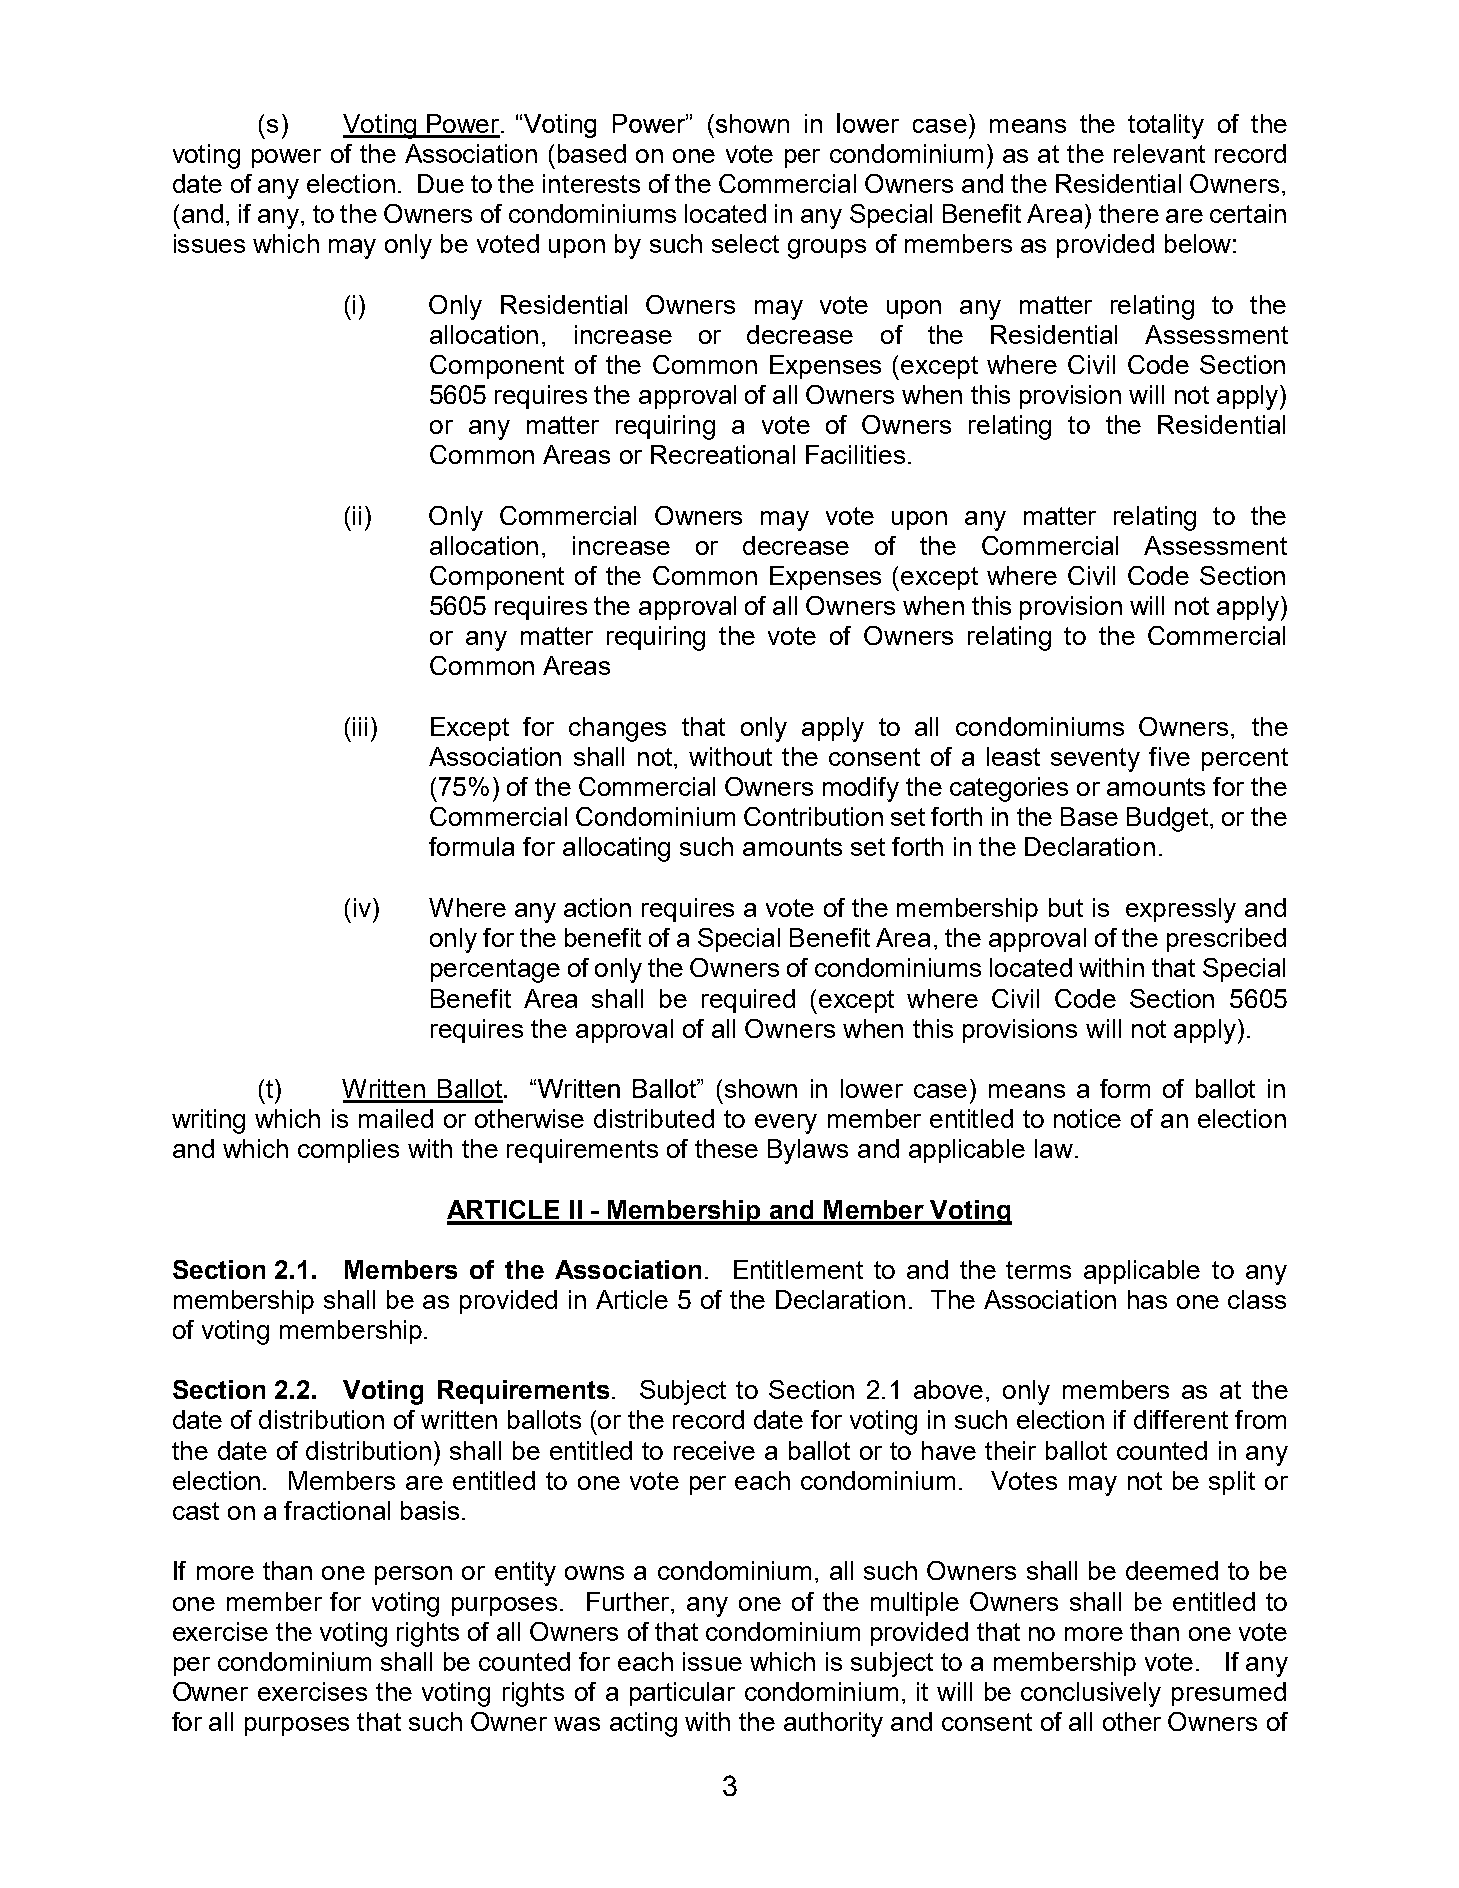 The height and width of the document is (1888, 1459). Describe the element at coordinates (726, 1148) in the document. I see `these` at that location.
